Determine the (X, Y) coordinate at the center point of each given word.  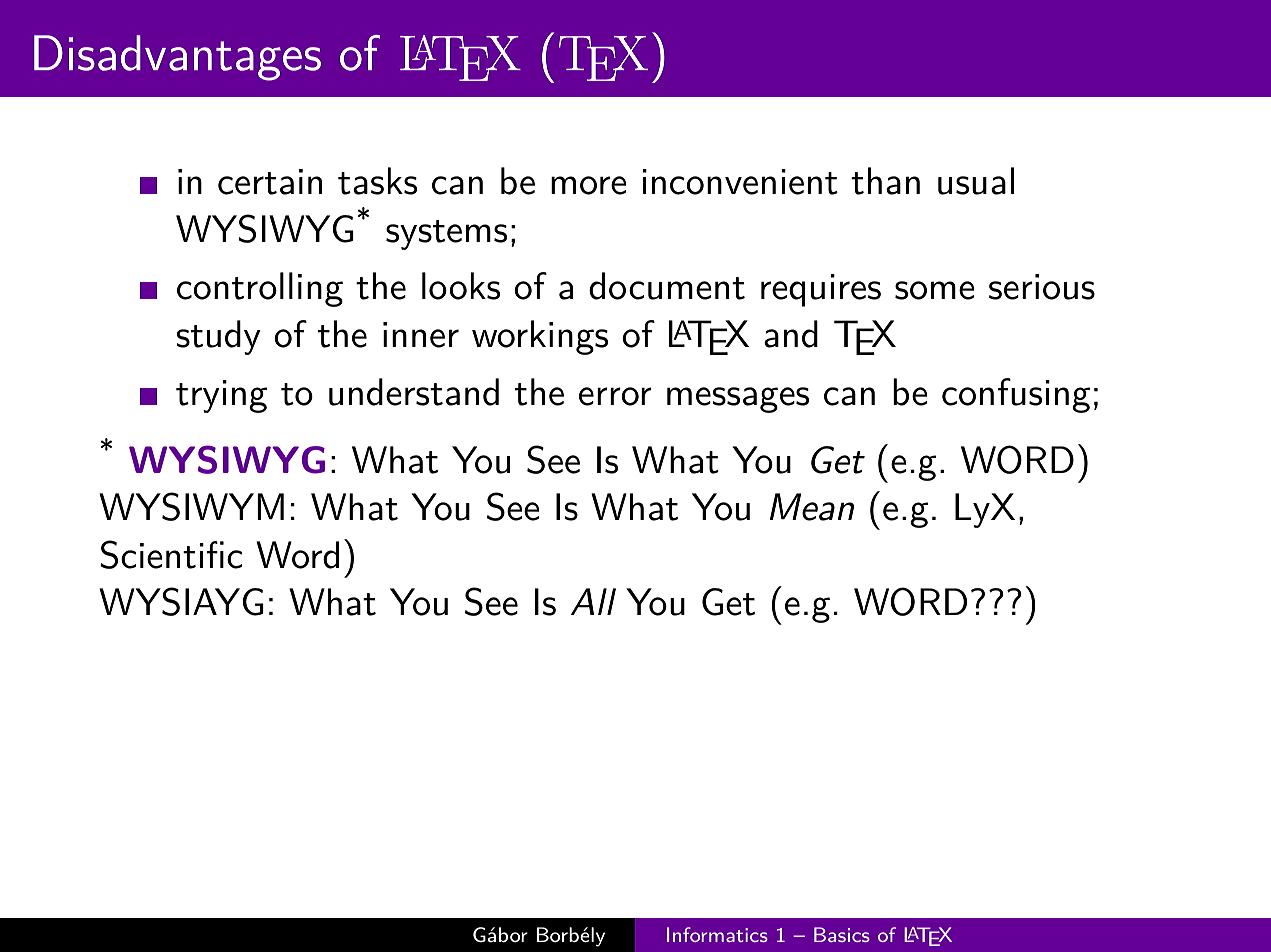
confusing (1016, 395)
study (218, 337)
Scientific (171, 554)
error (615, 396)
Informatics (717, 934)
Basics (842, 934)
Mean (812, 507)
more (589, 185)
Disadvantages (177, 58)
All (593, 601)
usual (976, 181)
